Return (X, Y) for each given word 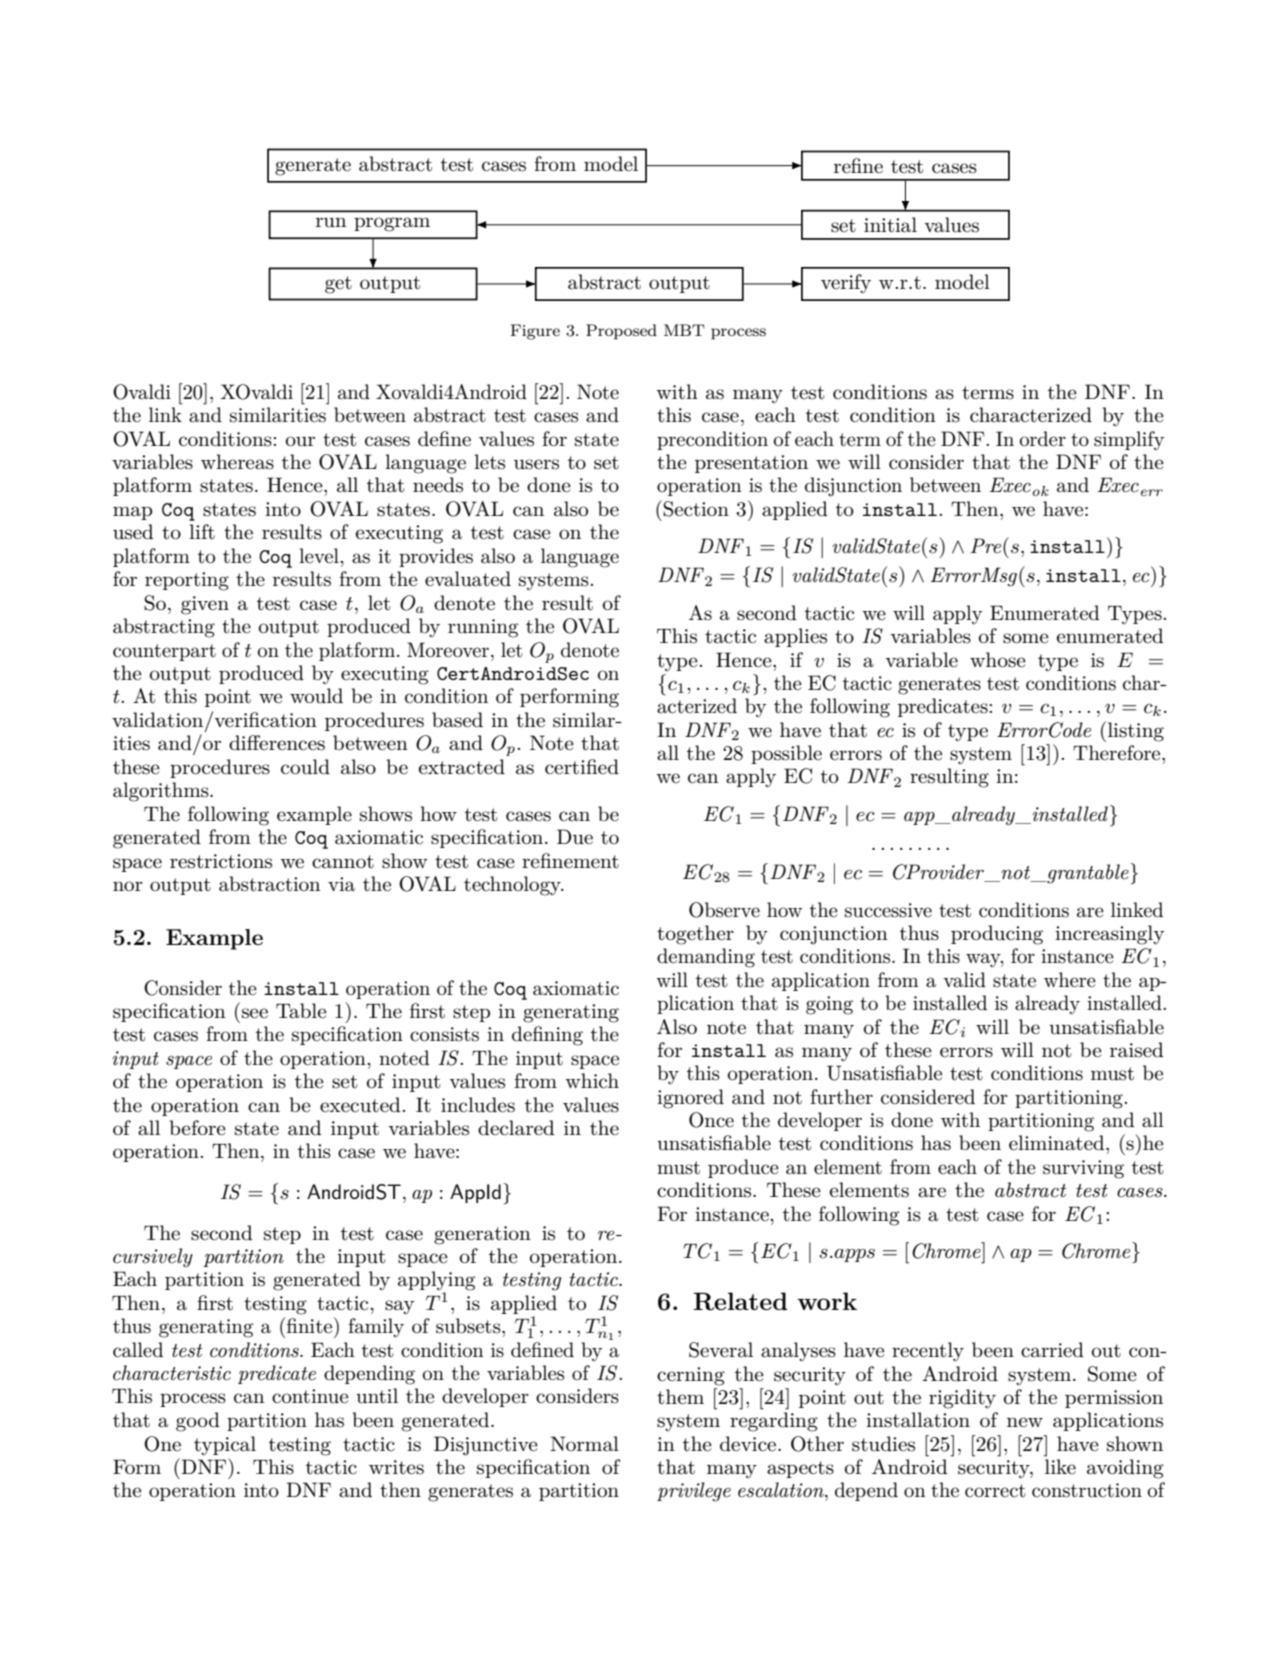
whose (998, 660)
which (592, 1081)
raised (1137, 1050)
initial (890, 225)
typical (225, 1446)
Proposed (621, 332)
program (392, 224)
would (316, 696)
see (255, 1013)
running (483, 628)
